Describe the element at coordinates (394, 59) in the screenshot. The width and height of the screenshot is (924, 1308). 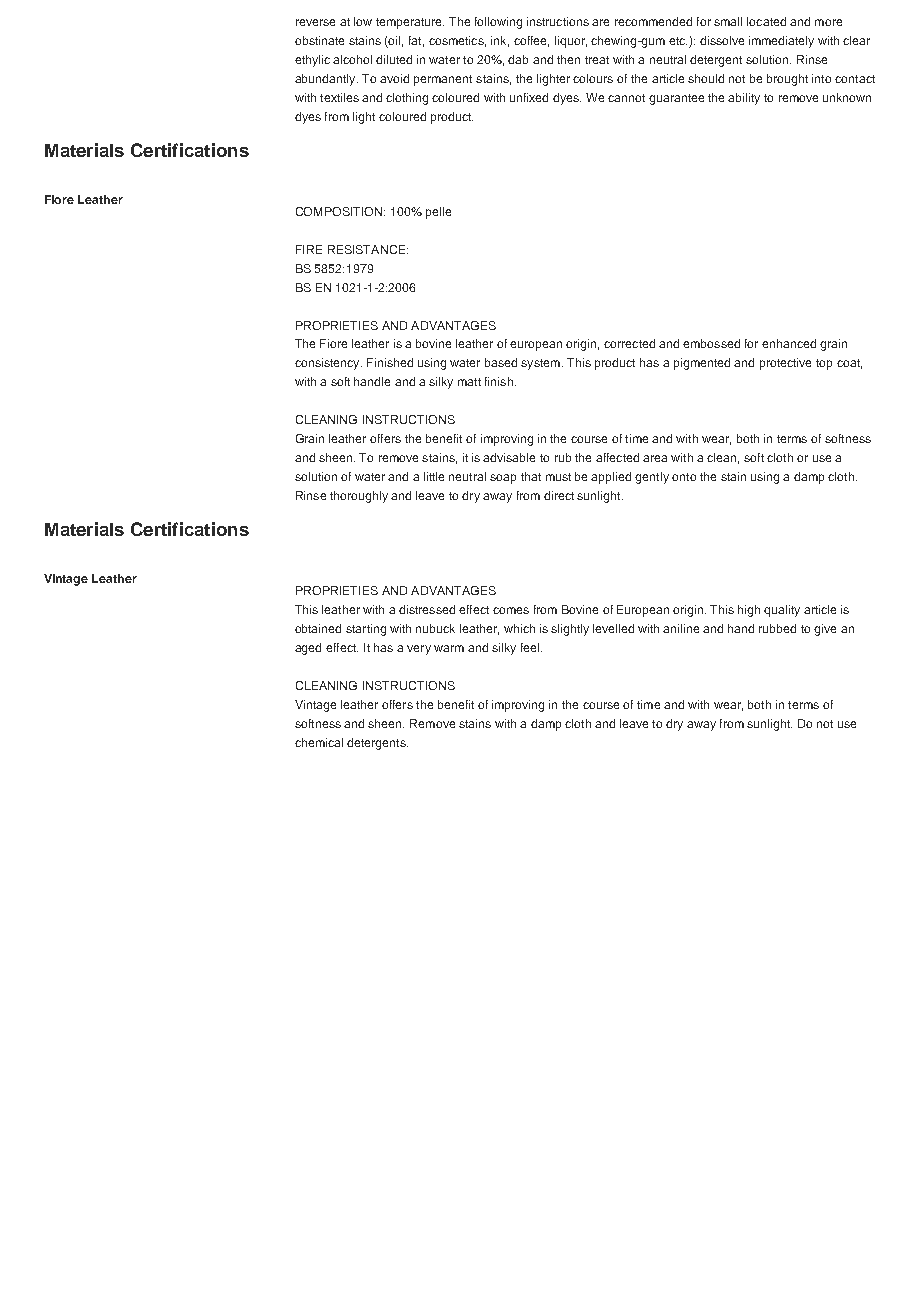
I see `diluted` at that location.
